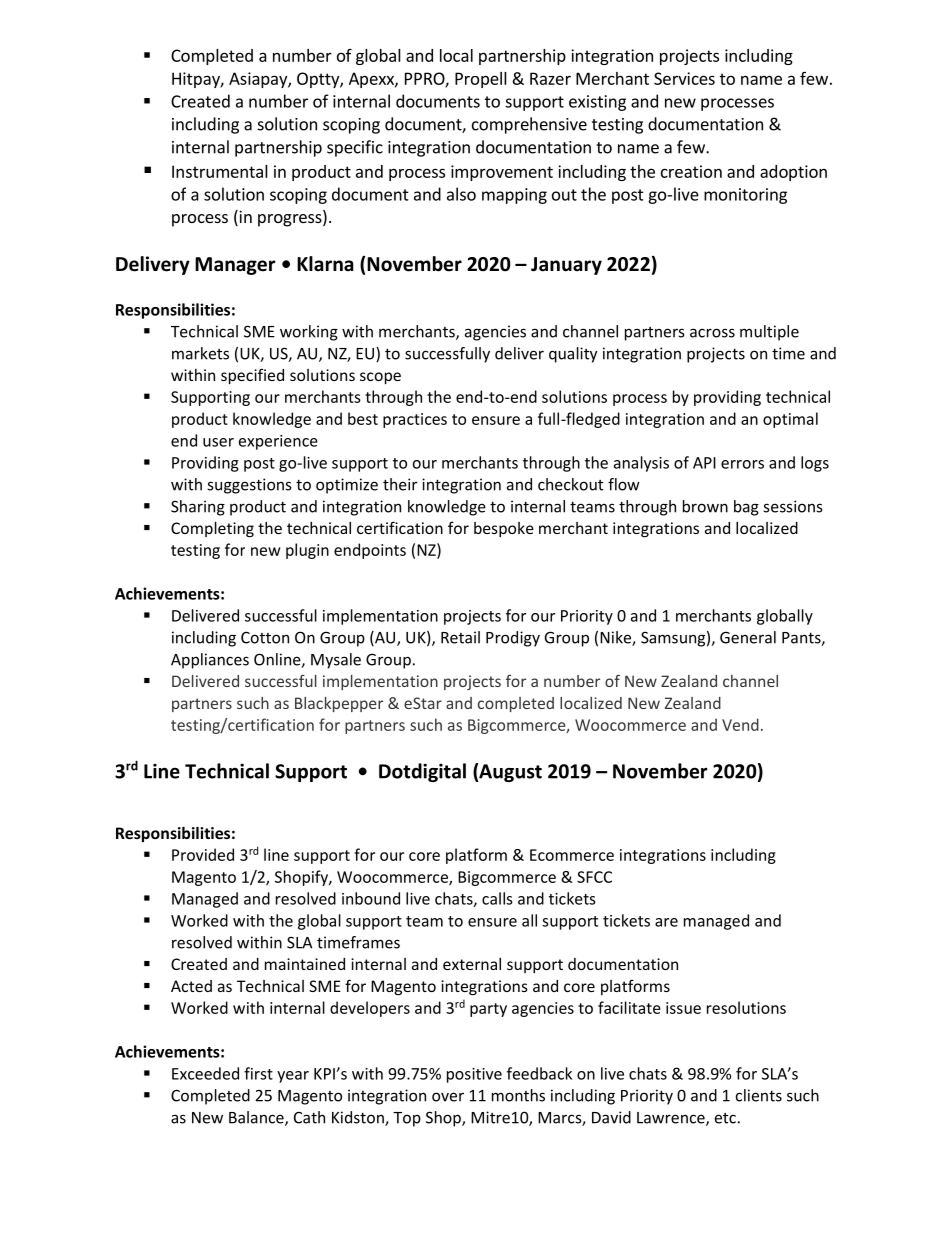 This screenshot has height=1233, width=952. What do you see at coordinates (712, 333) in the screenshot?
I see `across` at bounding box center [712, 333].
